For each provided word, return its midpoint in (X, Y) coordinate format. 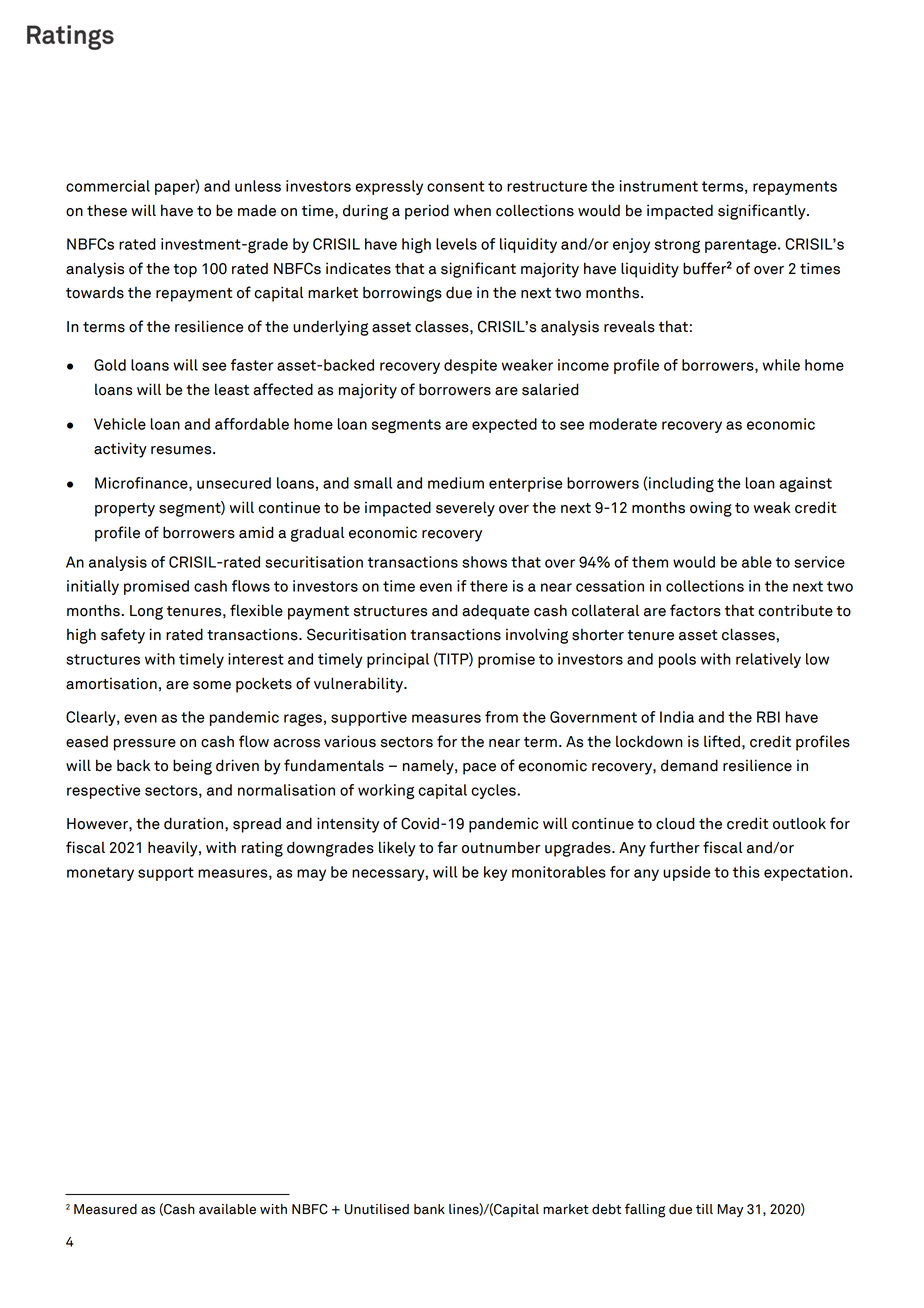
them (650, 562)
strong (677, 246)
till (704, 1209)
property (125, 510)
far (447, 847)
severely (465, 509)
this (746, 872)
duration (195, 823)
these (107, 210)
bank (429, 1209)
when (472, 210)
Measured (105, 1209)
